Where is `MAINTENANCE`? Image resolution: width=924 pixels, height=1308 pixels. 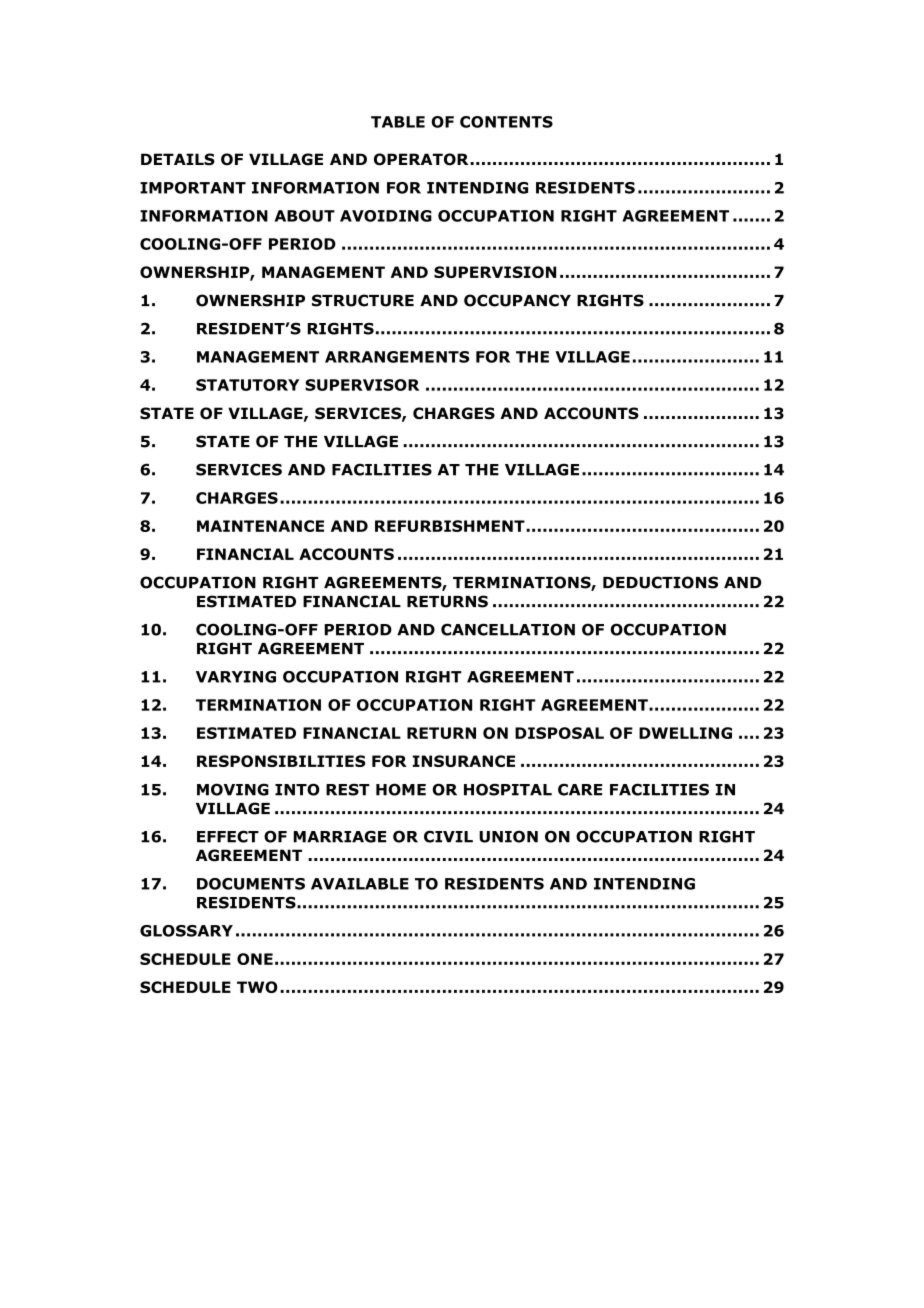 MAINTENANCE is located at coordinates (260, 526).
